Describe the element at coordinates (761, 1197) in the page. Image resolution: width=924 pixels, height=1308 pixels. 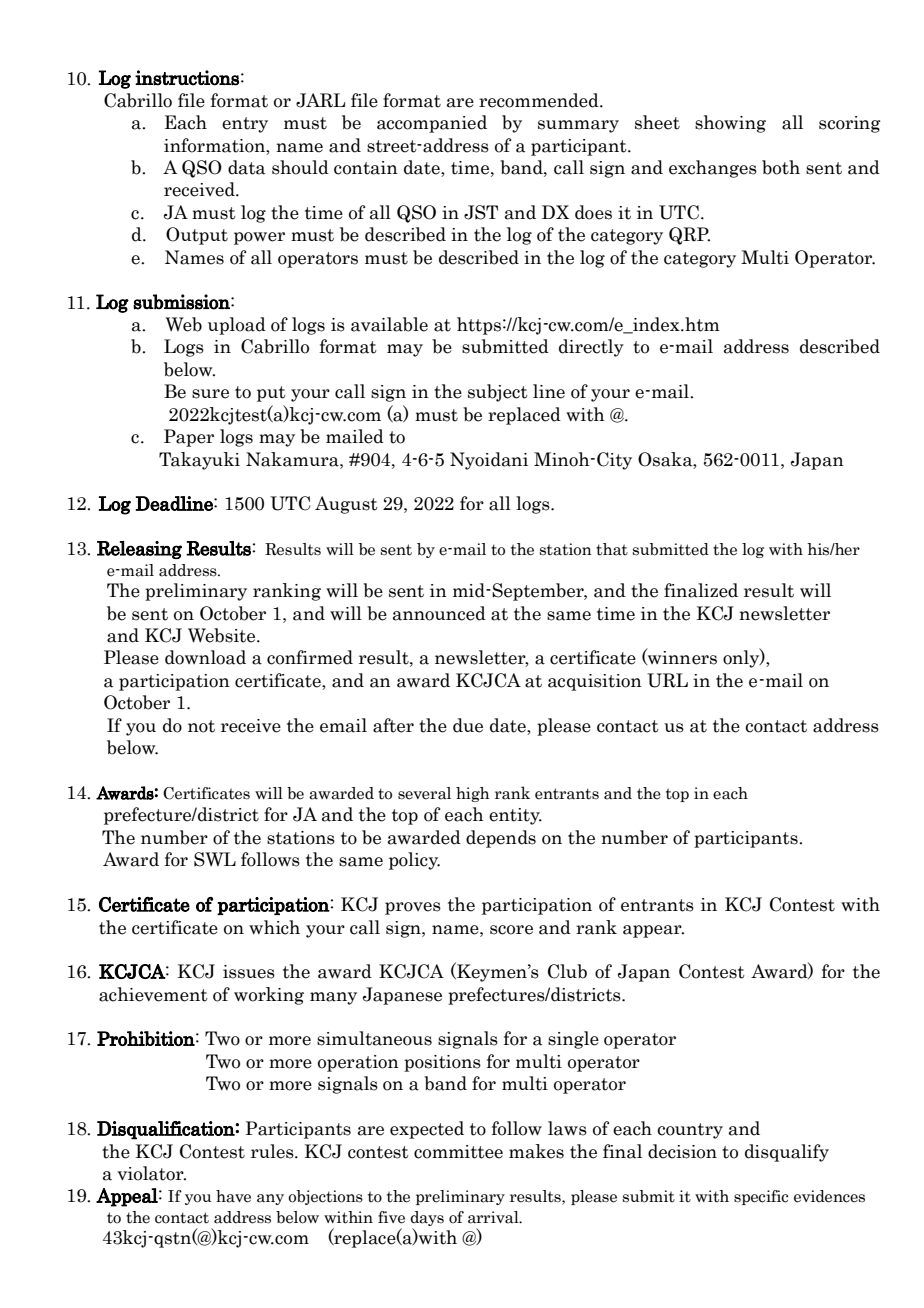
I see `specific` at that location.
